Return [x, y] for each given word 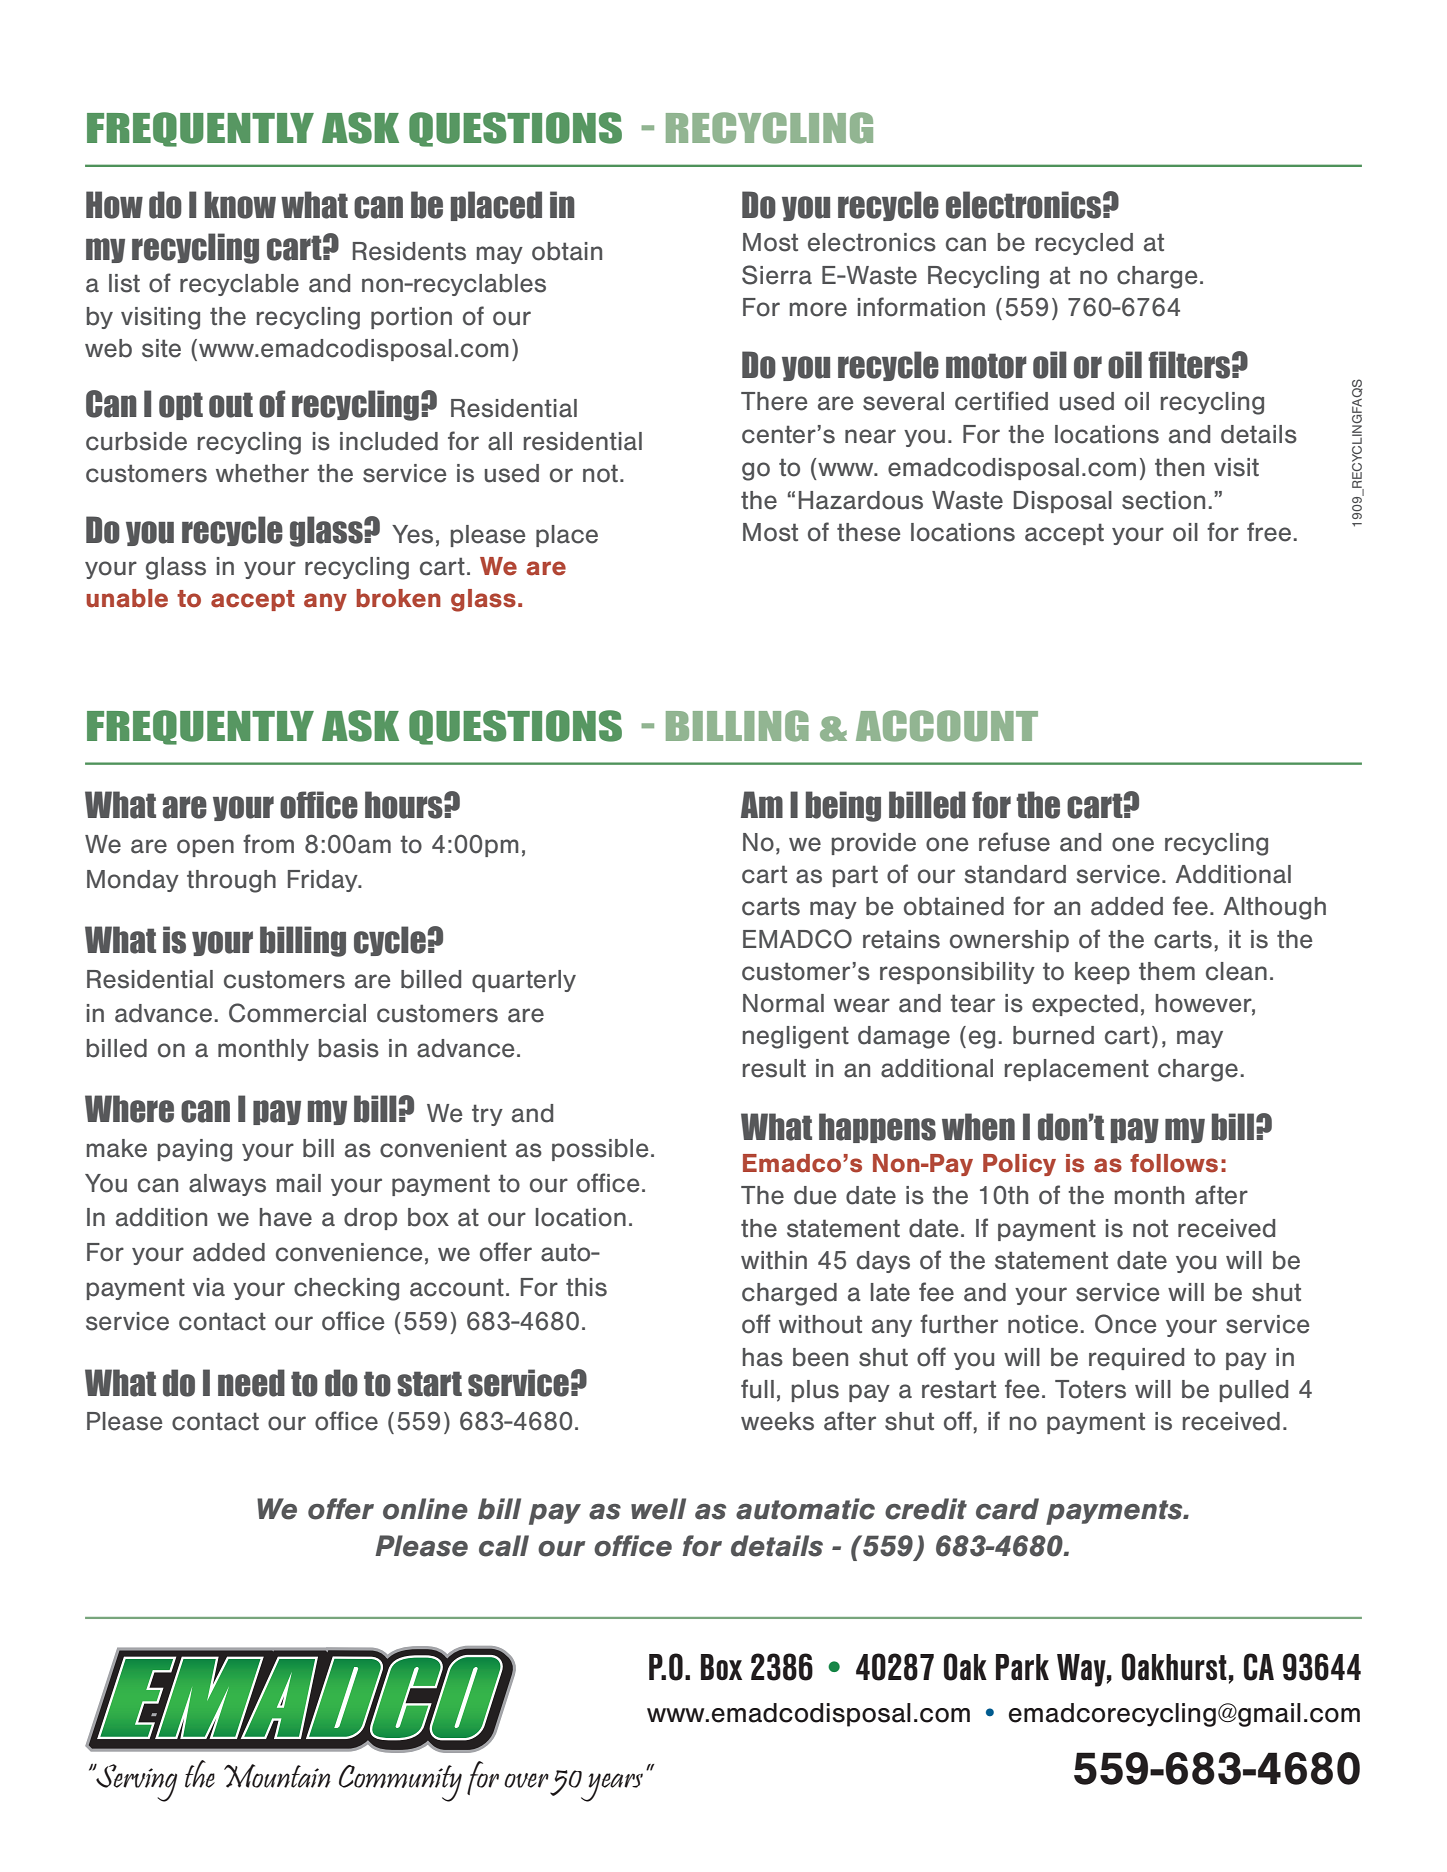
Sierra [777, 275]
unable [127, 598]
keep [1102, 973]
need [251, 1383]
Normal [783, 1003]
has [763, 1357]
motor [986, 366]
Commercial [297, 1013]
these [869, 532]
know [240, 205]
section [1163, 500]
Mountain [277, 1776]
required [1136, 1359]
